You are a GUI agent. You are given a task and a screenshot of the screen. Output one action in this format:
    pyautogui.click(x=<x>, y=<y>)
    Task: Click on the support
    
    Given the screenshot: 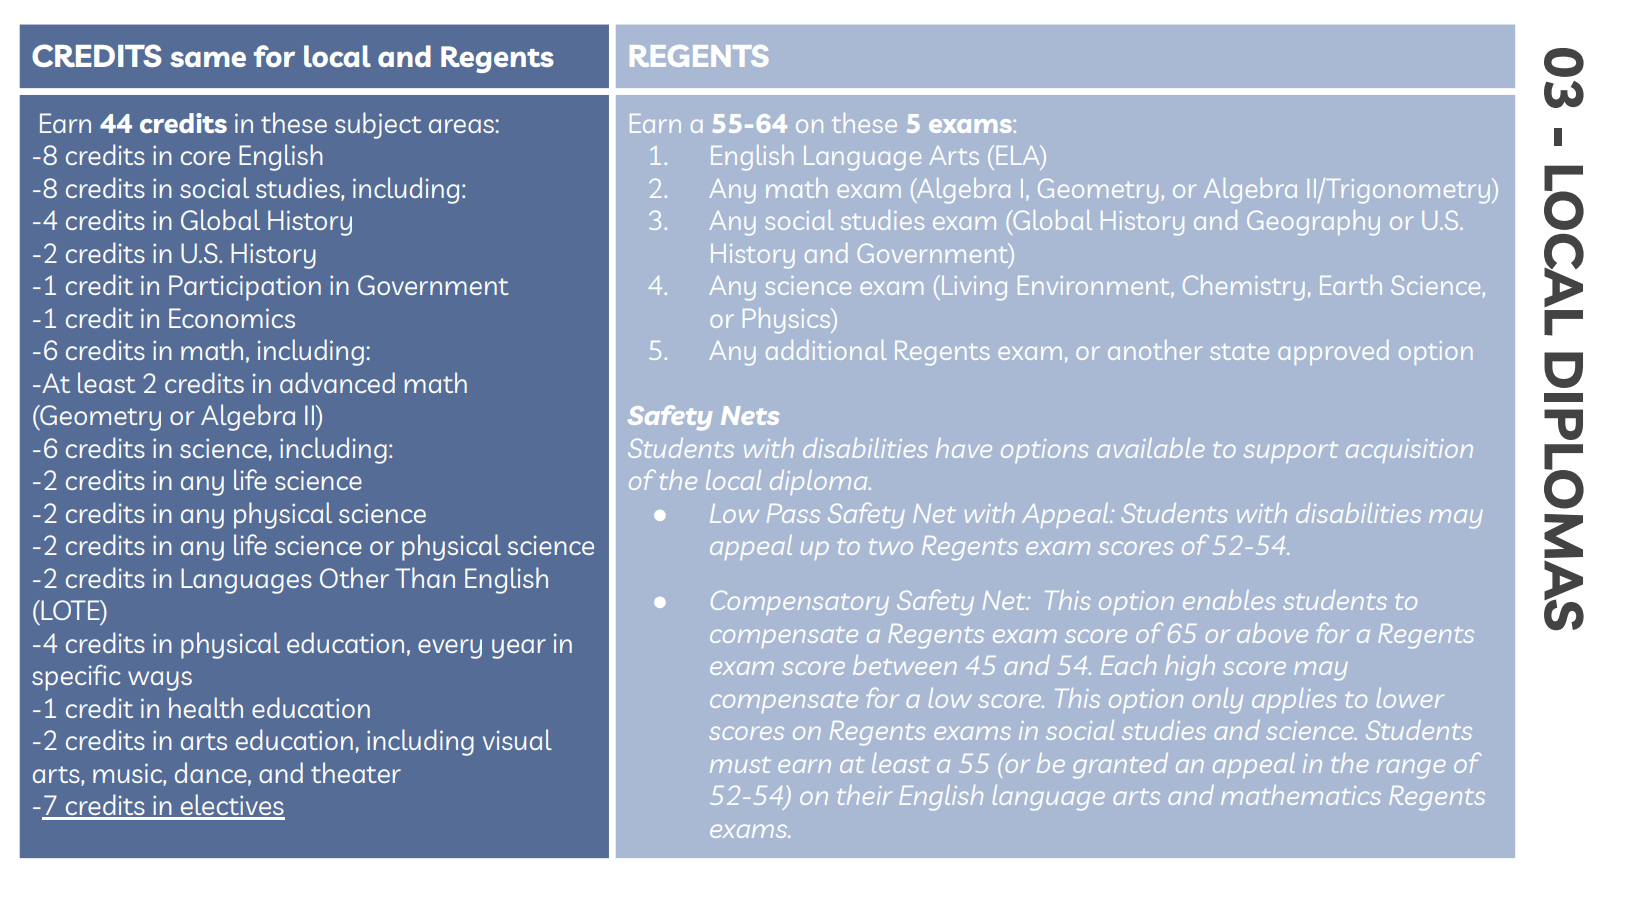 What is the action you would take?
    pyautogui.click(x=1291, y=452)
